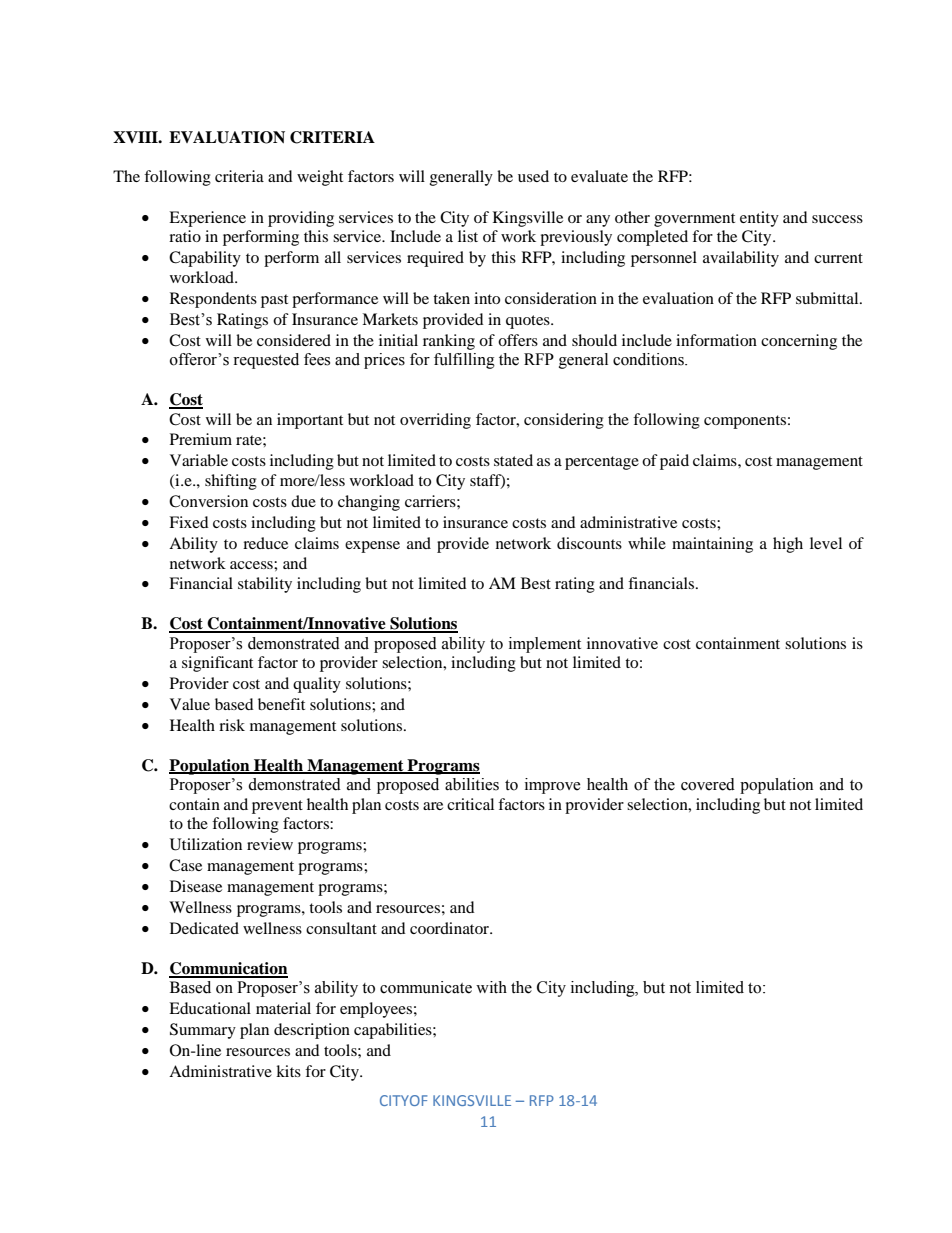  What do you see at coordinates (759, 219) in the screenshot?
I see `entity` at bounding box center [759, 219].
